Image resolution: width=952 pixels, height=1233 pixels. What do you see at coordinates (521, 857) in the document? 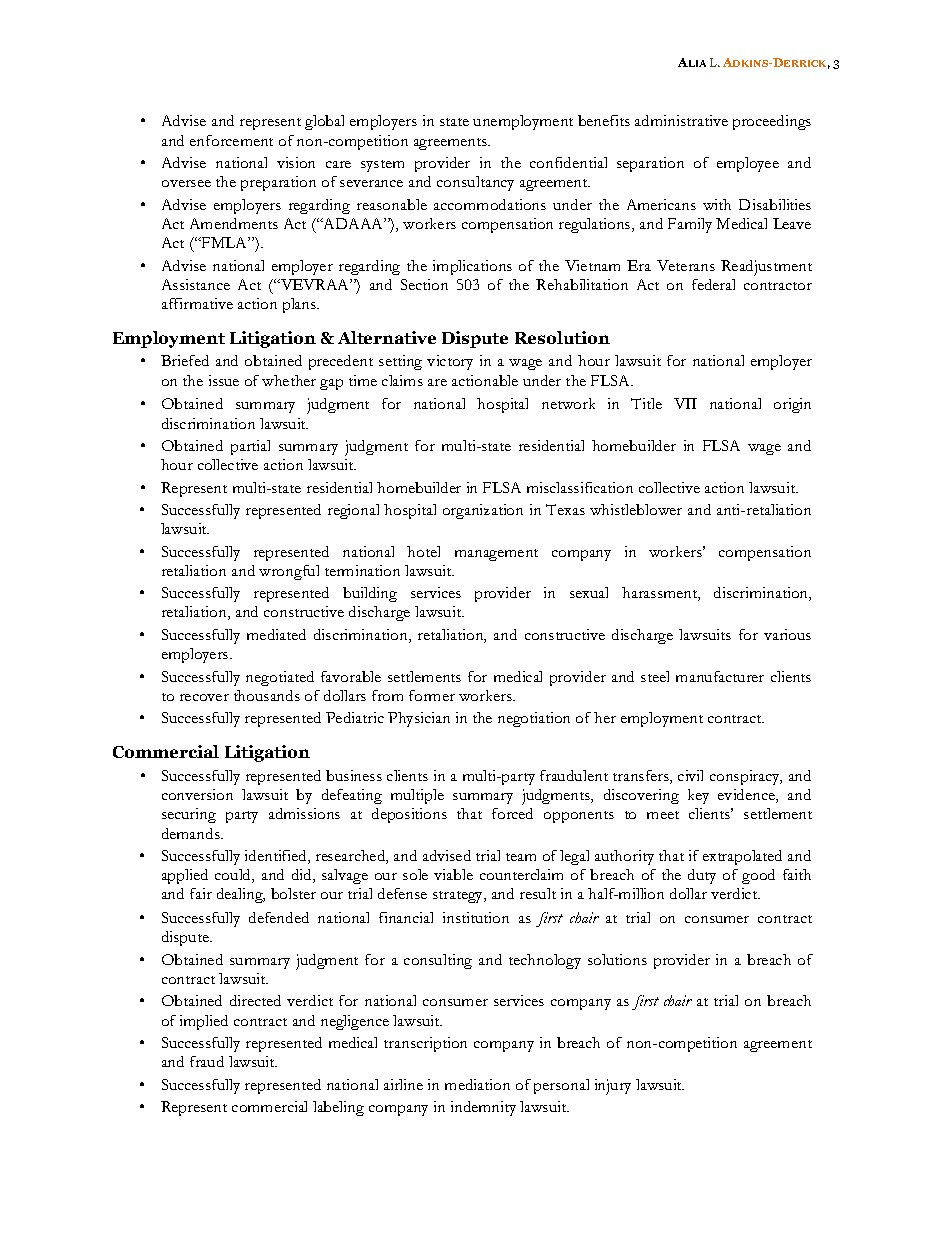
I see `team` at bounding box center [521, 857].
